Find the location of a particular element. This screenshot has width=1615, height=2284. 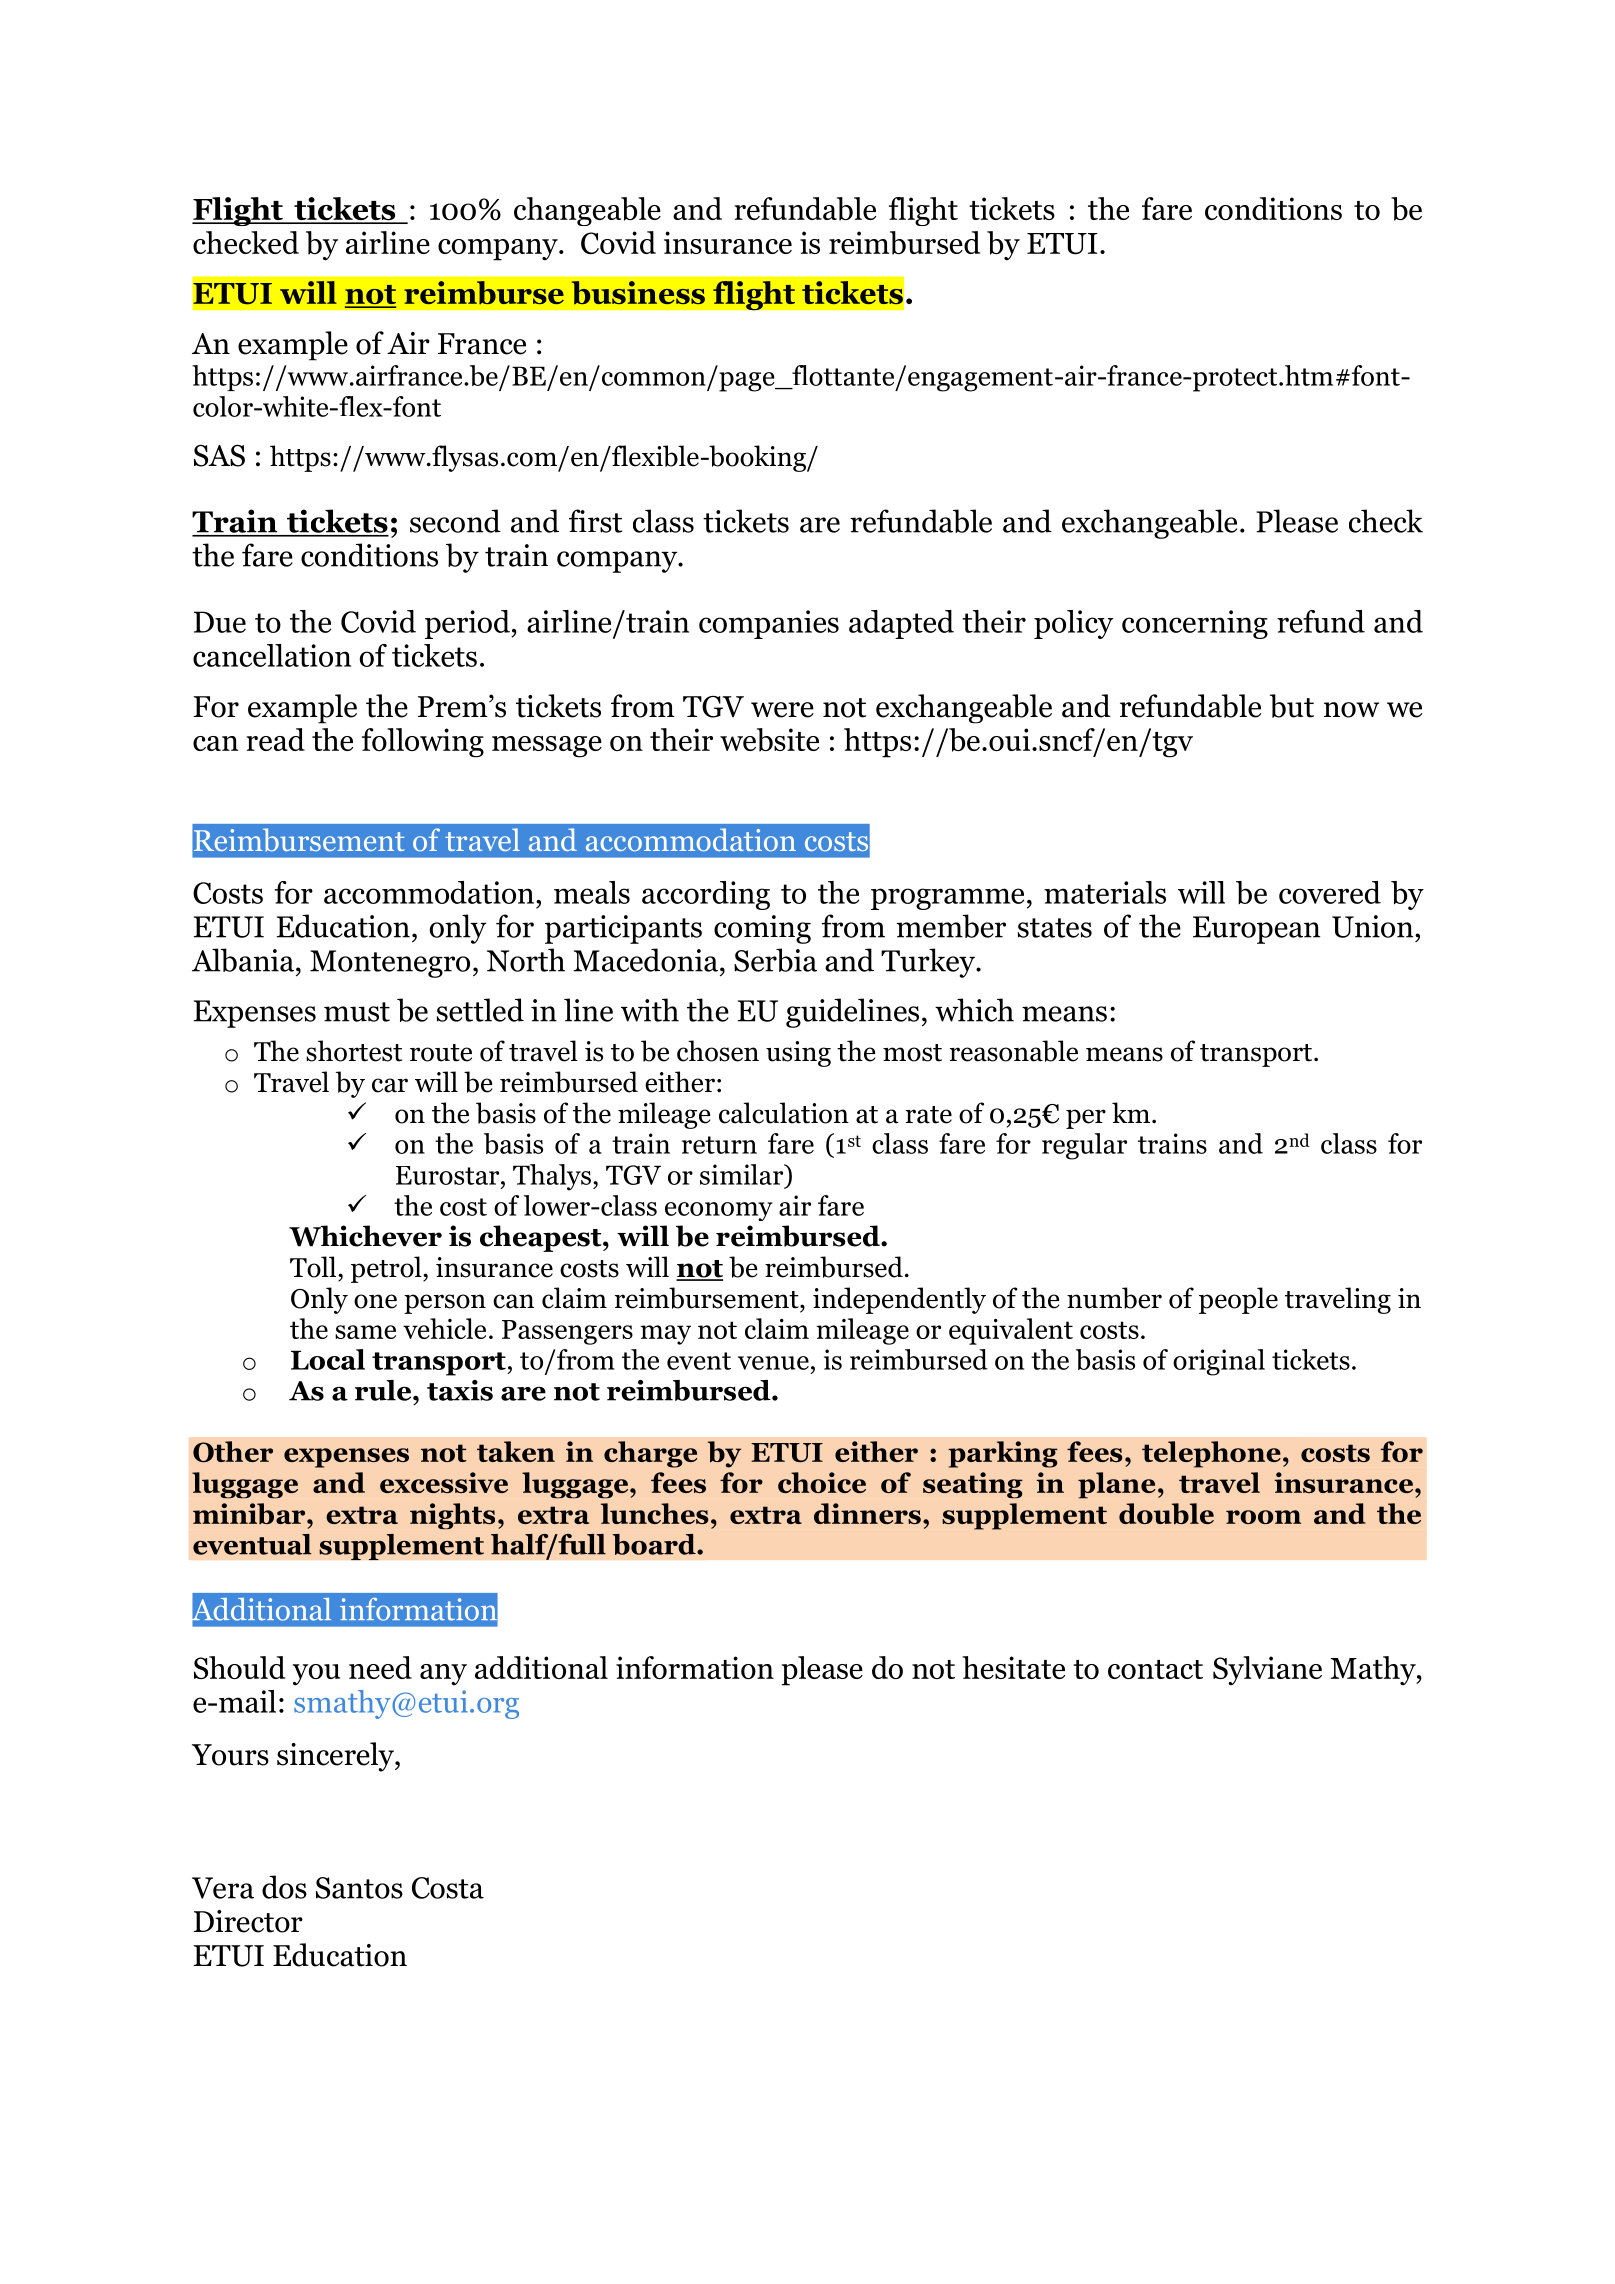

business is located at coordinates (638, 292).
